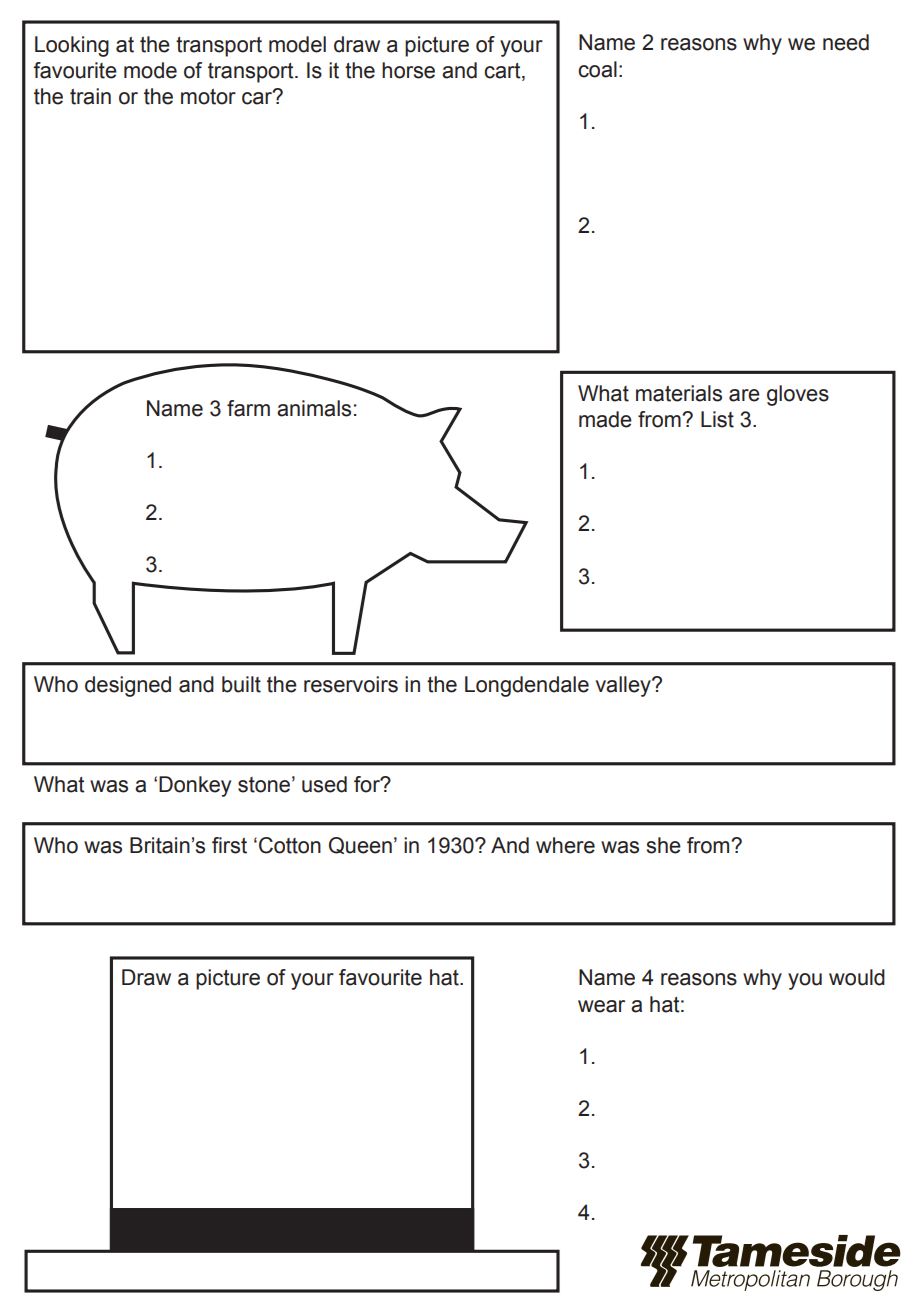 This image has width=924, height=1308. Describe the element at coordinates (846, 42) in the image. I see `need` at that location.
